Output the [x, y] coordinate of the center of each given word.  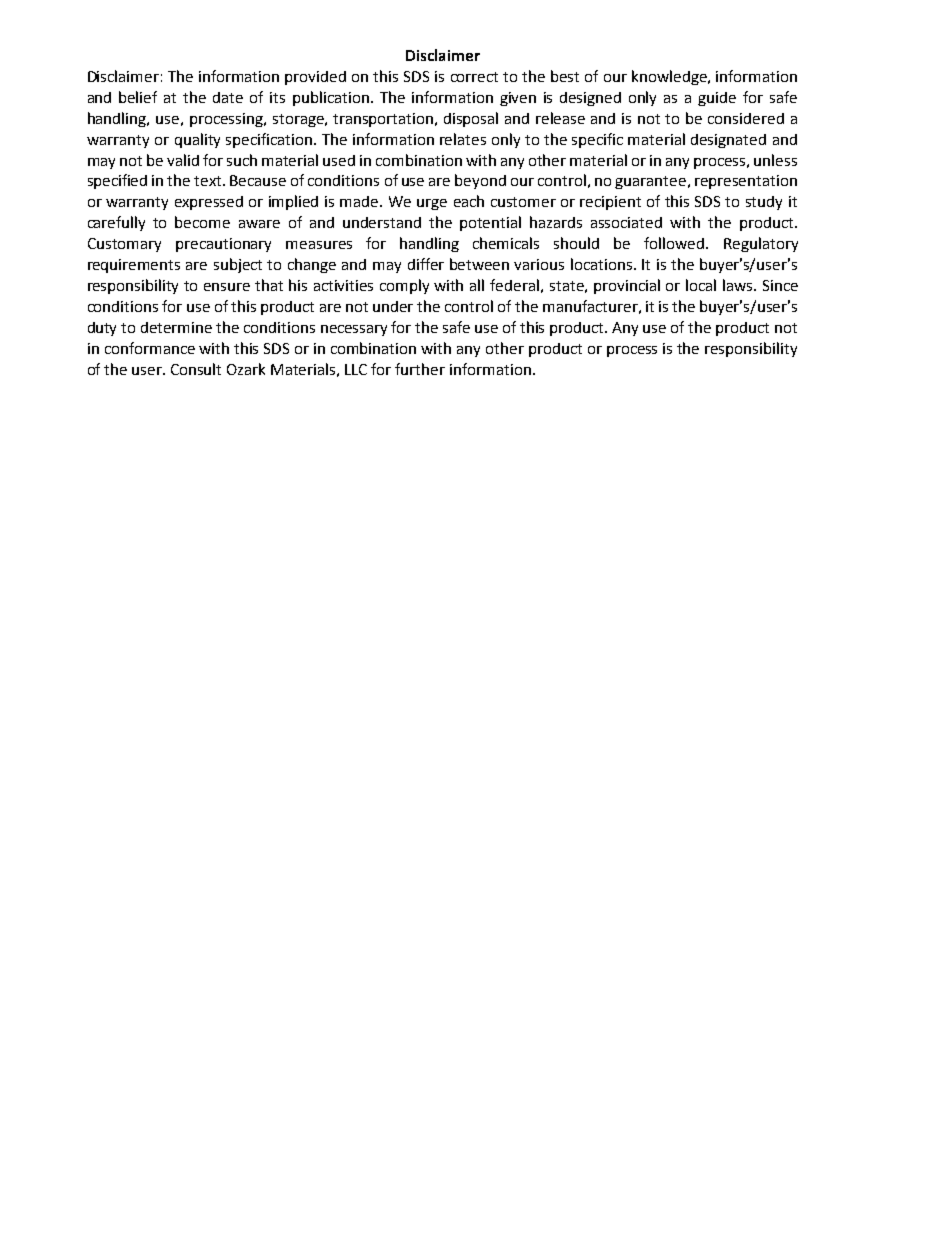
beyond [480, 181]
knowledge [670, 77]
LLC [356, 369]
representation [746, 182]
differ [426, 264]
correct [474, 77]
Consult [196, 369]
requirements [134, 266]
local [701, 285]
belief [138, 97]
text [209, 181]
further [420, 369]
